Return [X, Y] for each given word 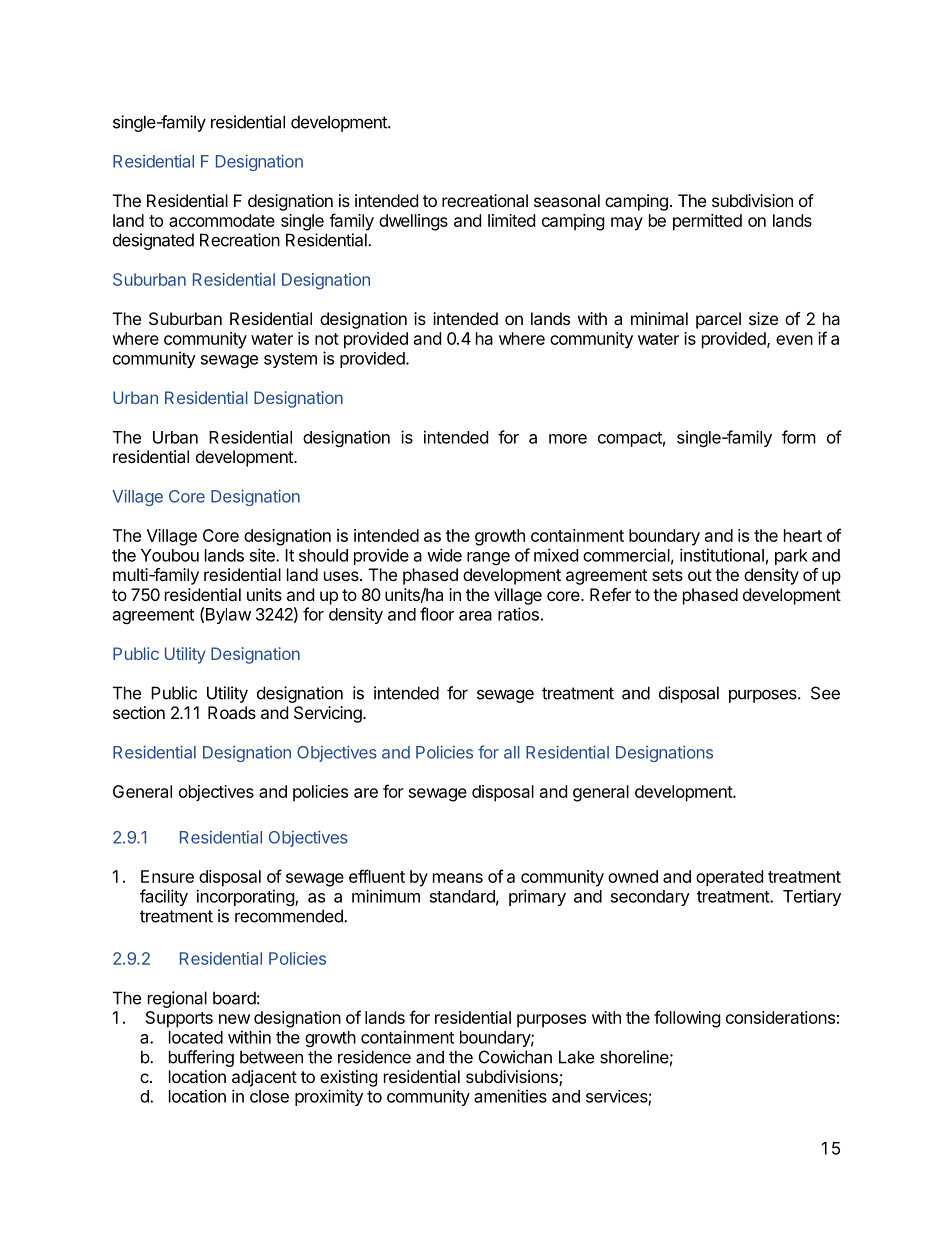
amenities [510, 1096]
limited [511, 220]
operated [729, 878]
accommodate [222, 220]
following [687, 1019]
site [263, 555]
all [512, 752]
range [488, 558]
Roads [232, 712]
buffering [201, 1058]
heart [803, 535]
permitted [707, 222]
